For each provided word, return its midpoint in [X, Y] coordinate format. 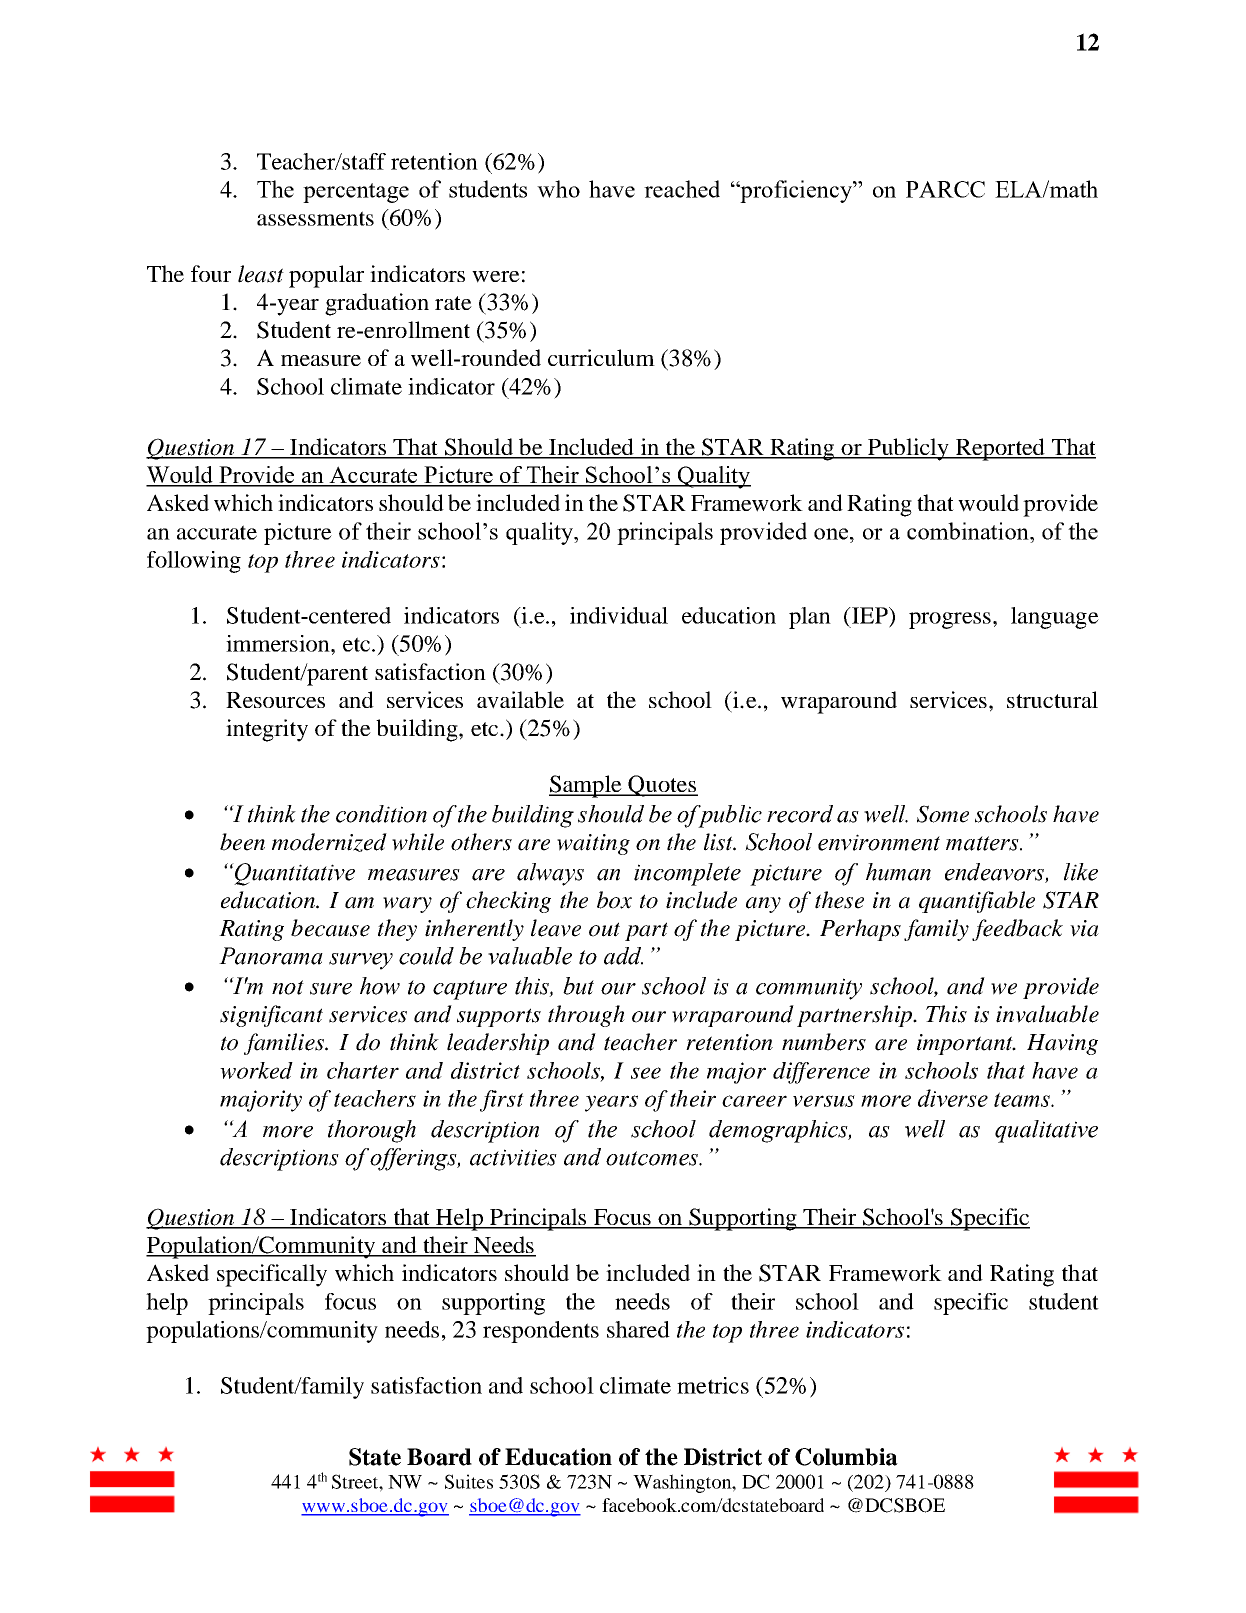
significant [271, 1016]
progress [950, 620]
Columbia [846, 1457]
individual [619, 615]
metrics [713, 1385]
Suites [469, 1481]
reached [682, 189]
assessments [315, 218]
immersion [279, 643]
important [966, 1044]
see [646, 1073]
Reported [1000, 449]
